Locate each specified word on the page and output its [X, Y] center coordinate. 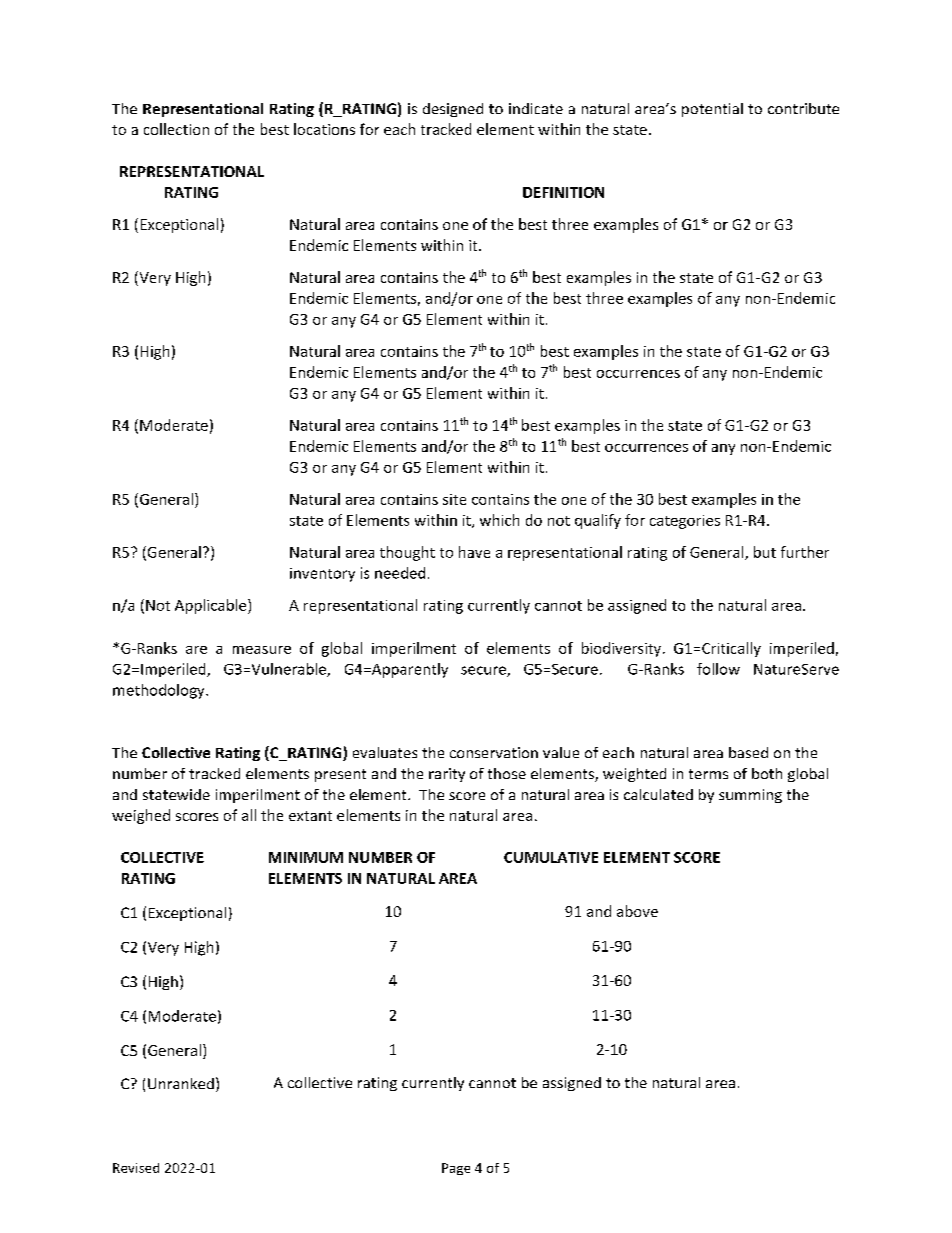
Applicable [212, 606]
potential [712, 110]
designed [453, 110]
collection [176, 129]
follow [718, 669]
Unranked [181, 1083]
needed [400, 573]
